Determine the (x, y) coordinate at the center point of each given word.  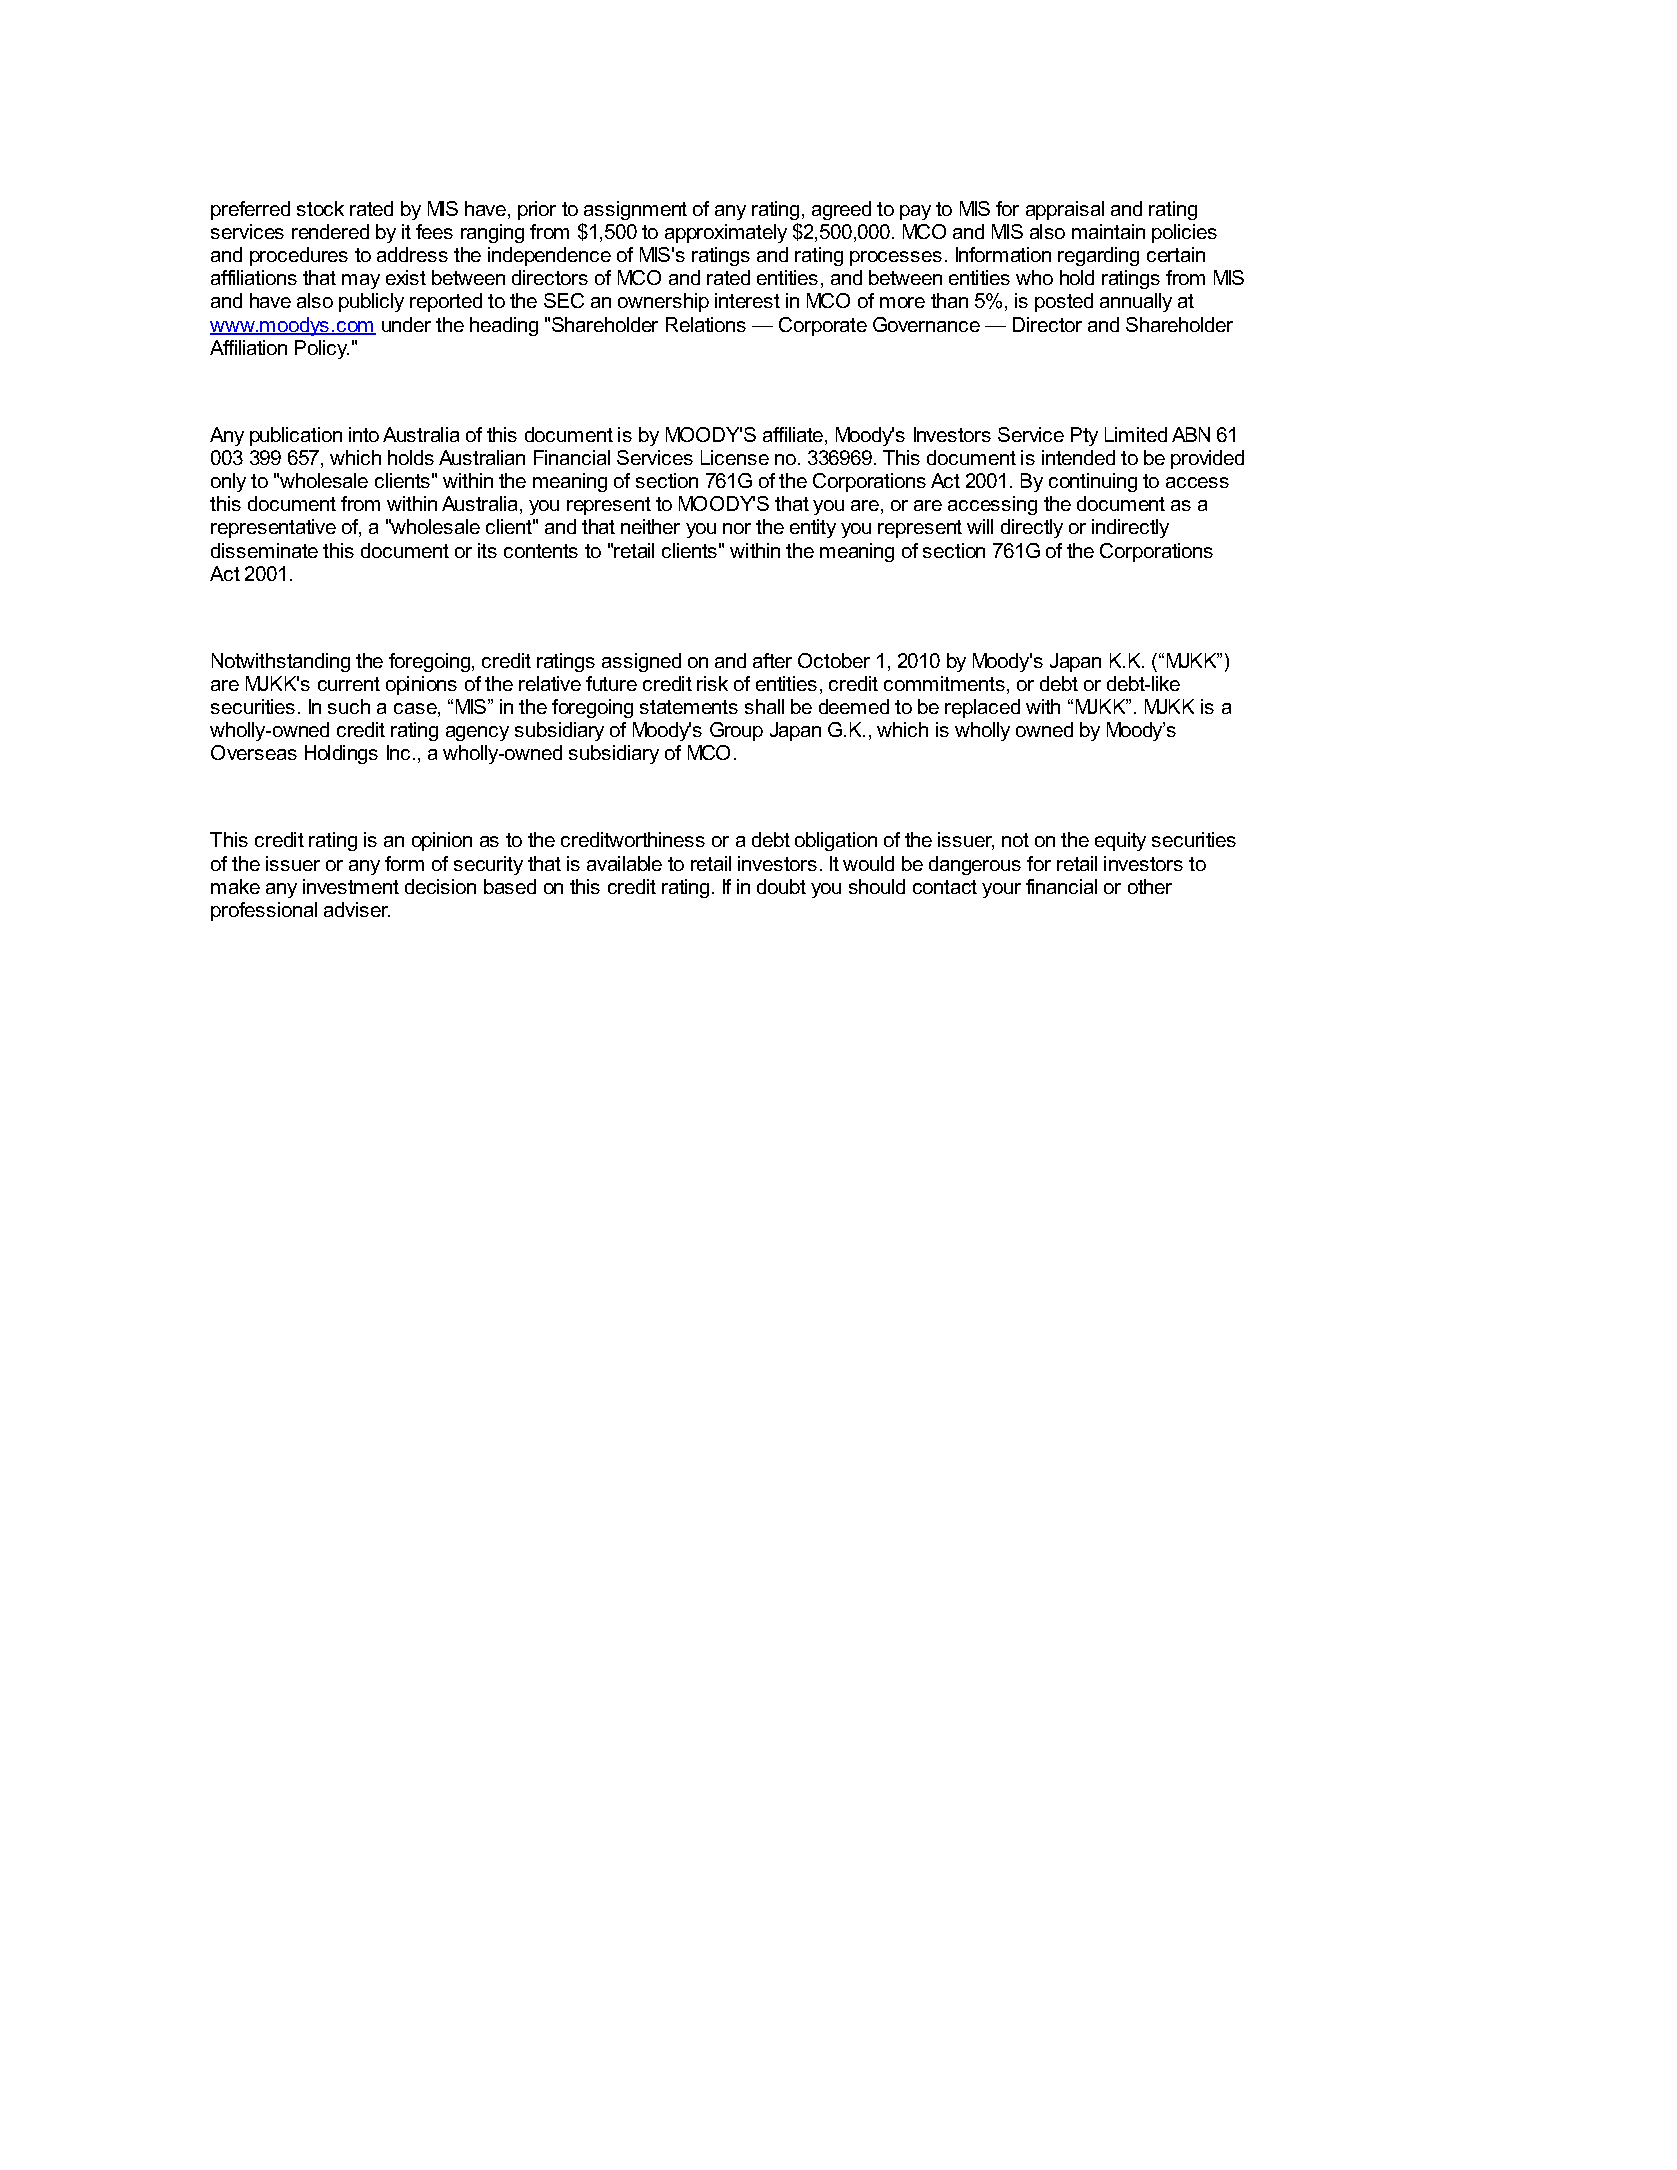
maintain (1108, 231)
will (980, 526)
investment (351, 886)
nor (737, 528)
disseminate (264, 550)
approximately (726, 233)
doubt (781, 886)
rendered (330, 231)
